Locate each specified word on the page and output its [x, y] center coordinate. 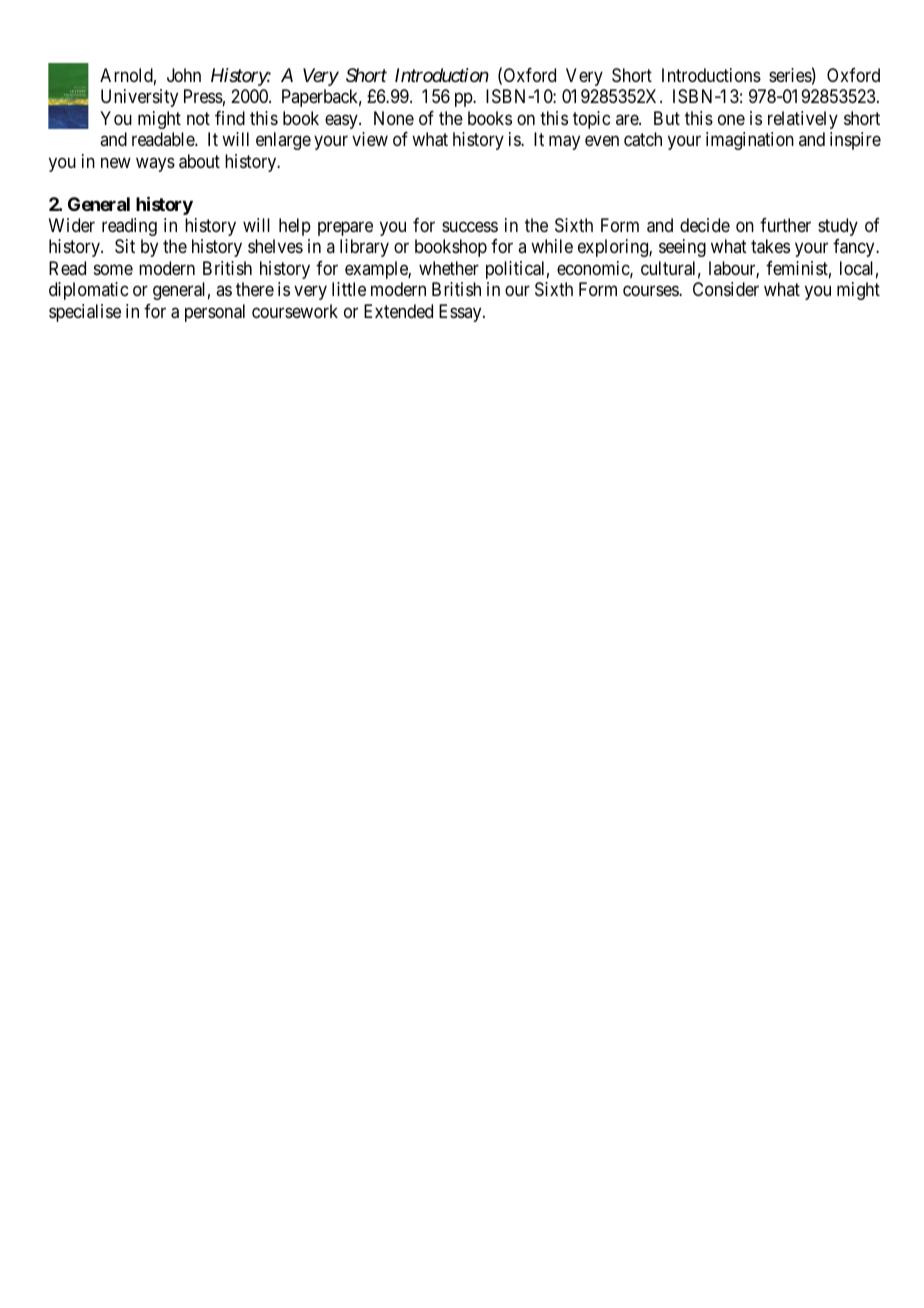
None [394, 118]
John [184, 75]
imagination [750, 141]
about [199, 161]
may [564, 143]
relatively [803, 120]
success [470, 226]
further [785, 225]
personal [215, 313]
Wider [72, 225]
